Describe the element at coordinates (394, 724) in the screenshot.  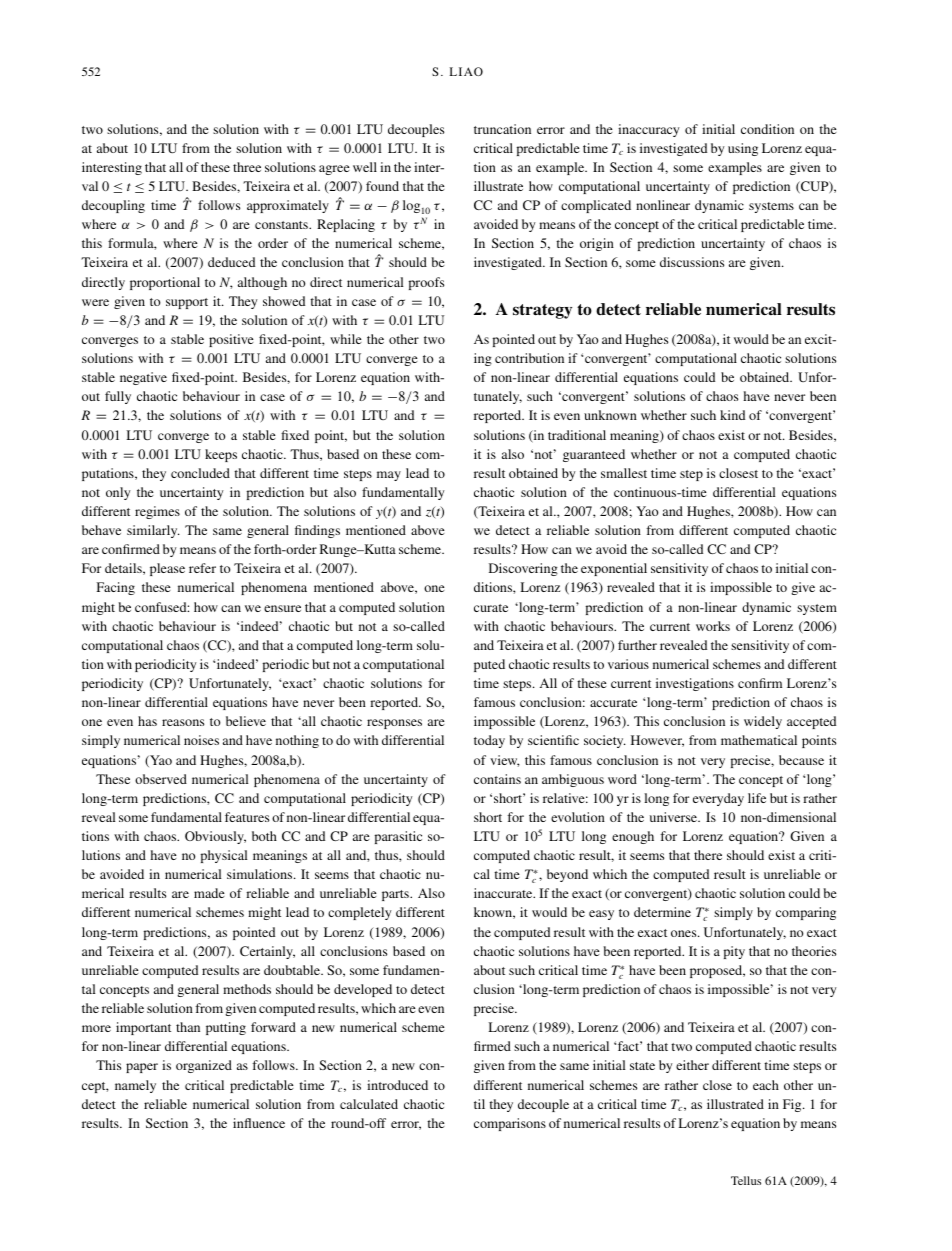
I see `responses` at that location.
